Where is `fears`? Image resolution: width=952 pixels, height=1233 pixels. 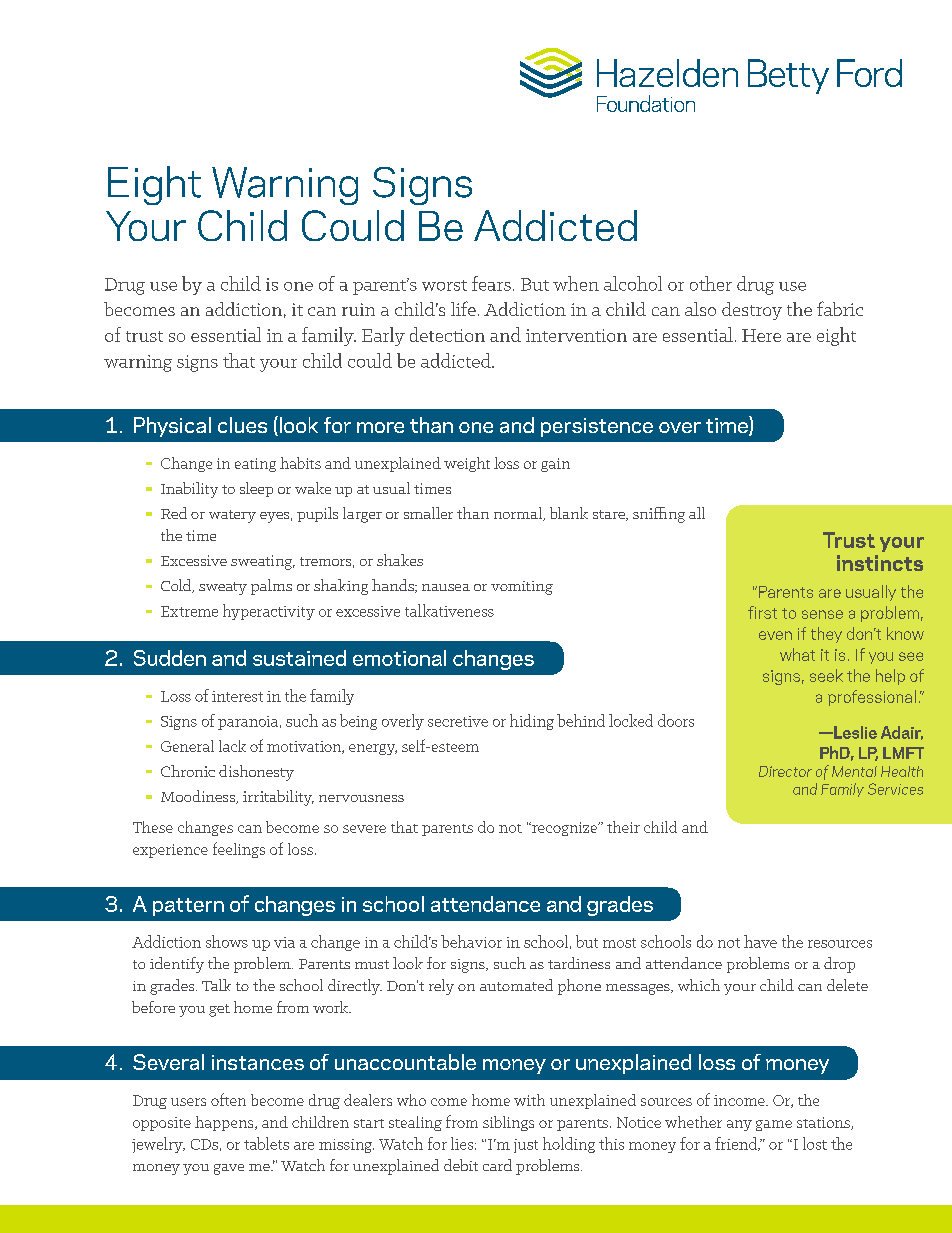
fears is located at coordinates (491, 283).
